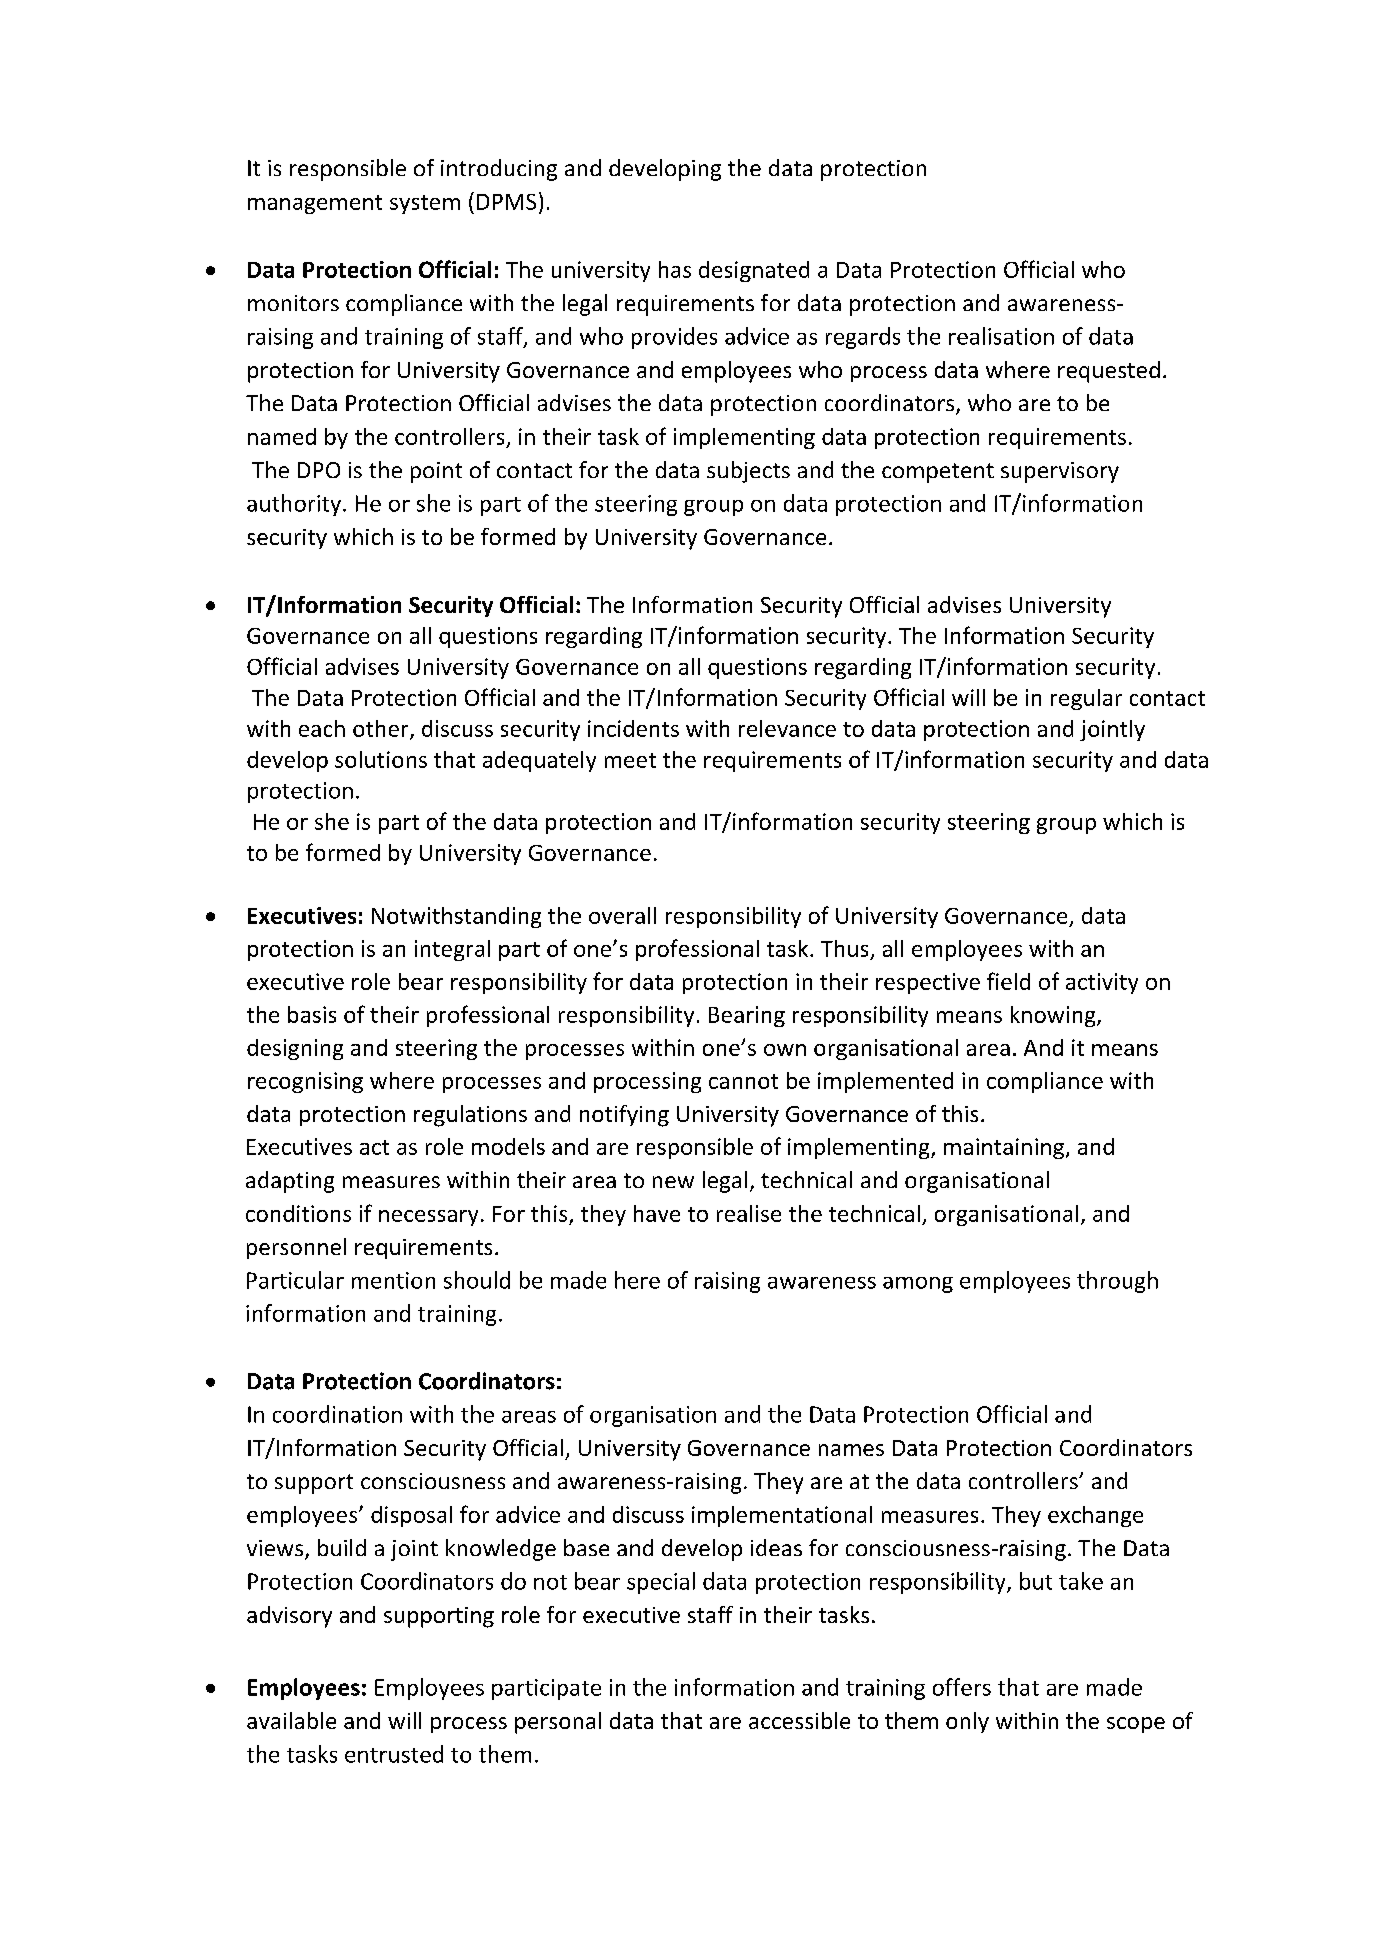  Describe the element at coordinates (675, 269) in the screenshot. I see `has` at that location.
